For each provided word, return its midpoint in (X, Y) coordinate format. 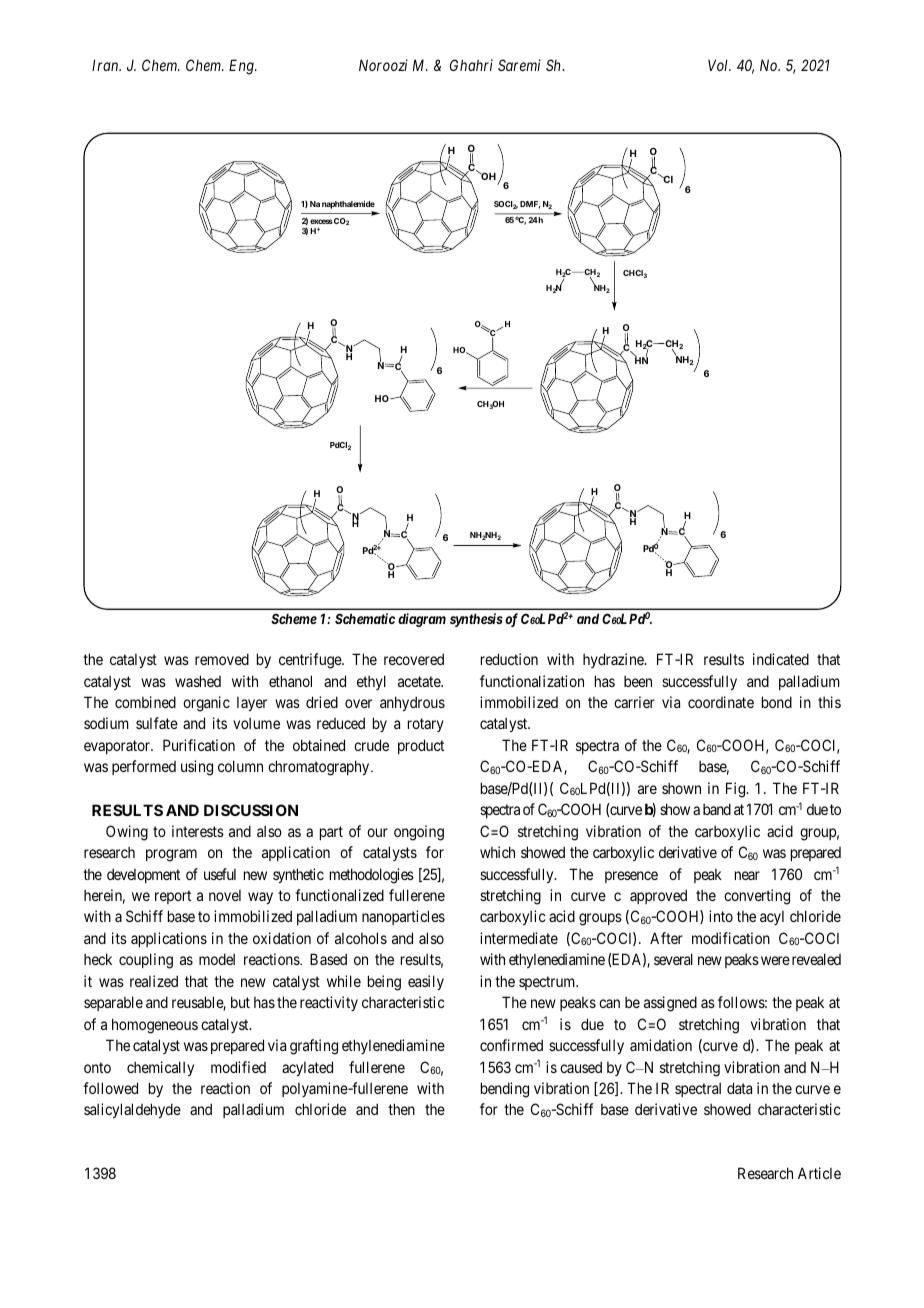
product (421, 746)
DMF (530, 205)
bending (505, 1090)
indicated (781, 659)
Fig (737, 790)
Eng (242, 67)
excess (321, 221)
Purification (199, 745)
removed (222, 659)
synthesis (476, 620)
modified (238, 1067)
